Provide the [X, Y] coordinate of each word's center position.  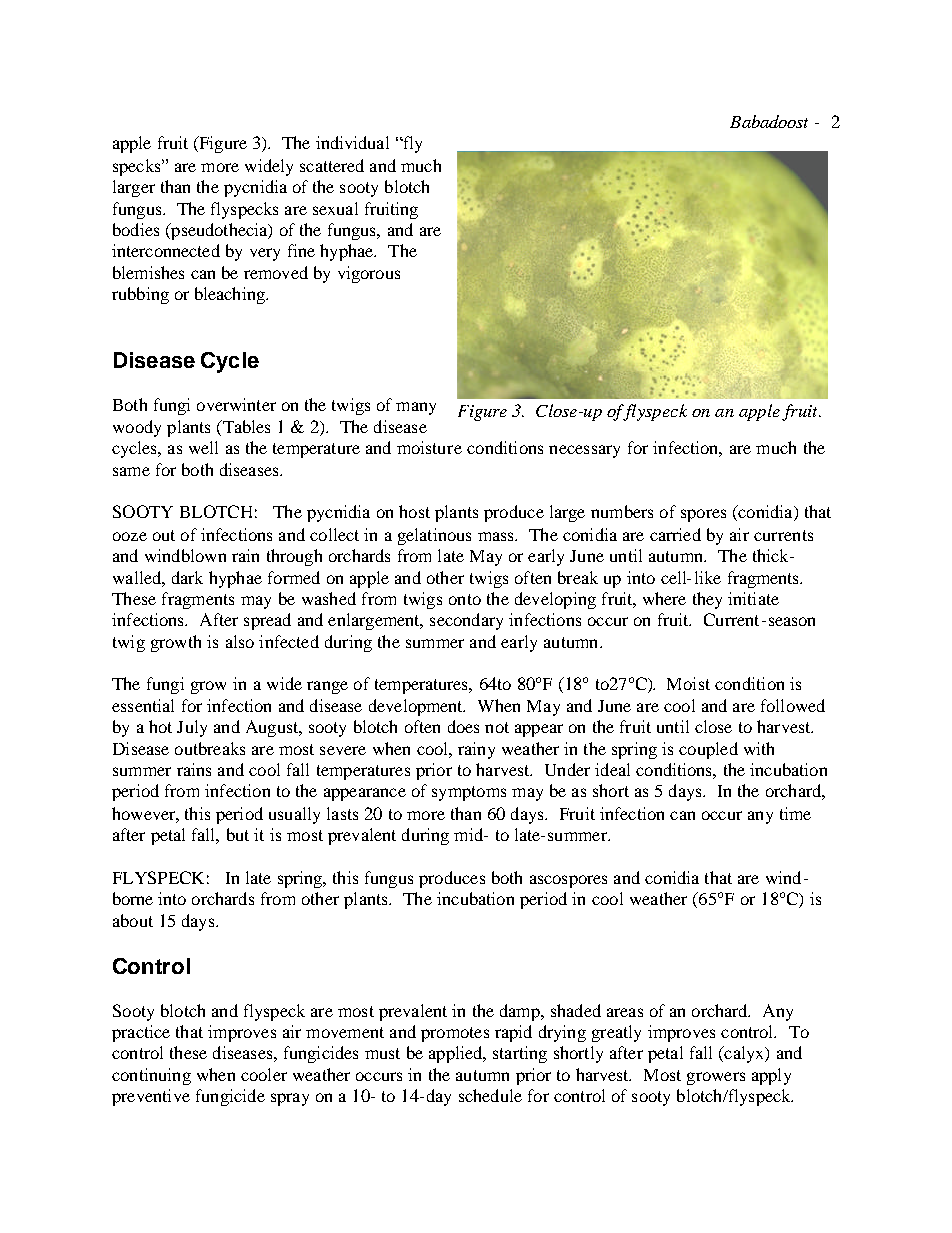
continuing [151, 1076]
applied [457, 1054]
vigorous [369, 274]
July [192, 728]
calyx [744, 1054]
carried [675, 534]
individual [352, 142]
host [414, 511]
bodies [136, 229]
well [203, 447]
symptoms [469, 793]
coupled [708, 750]
